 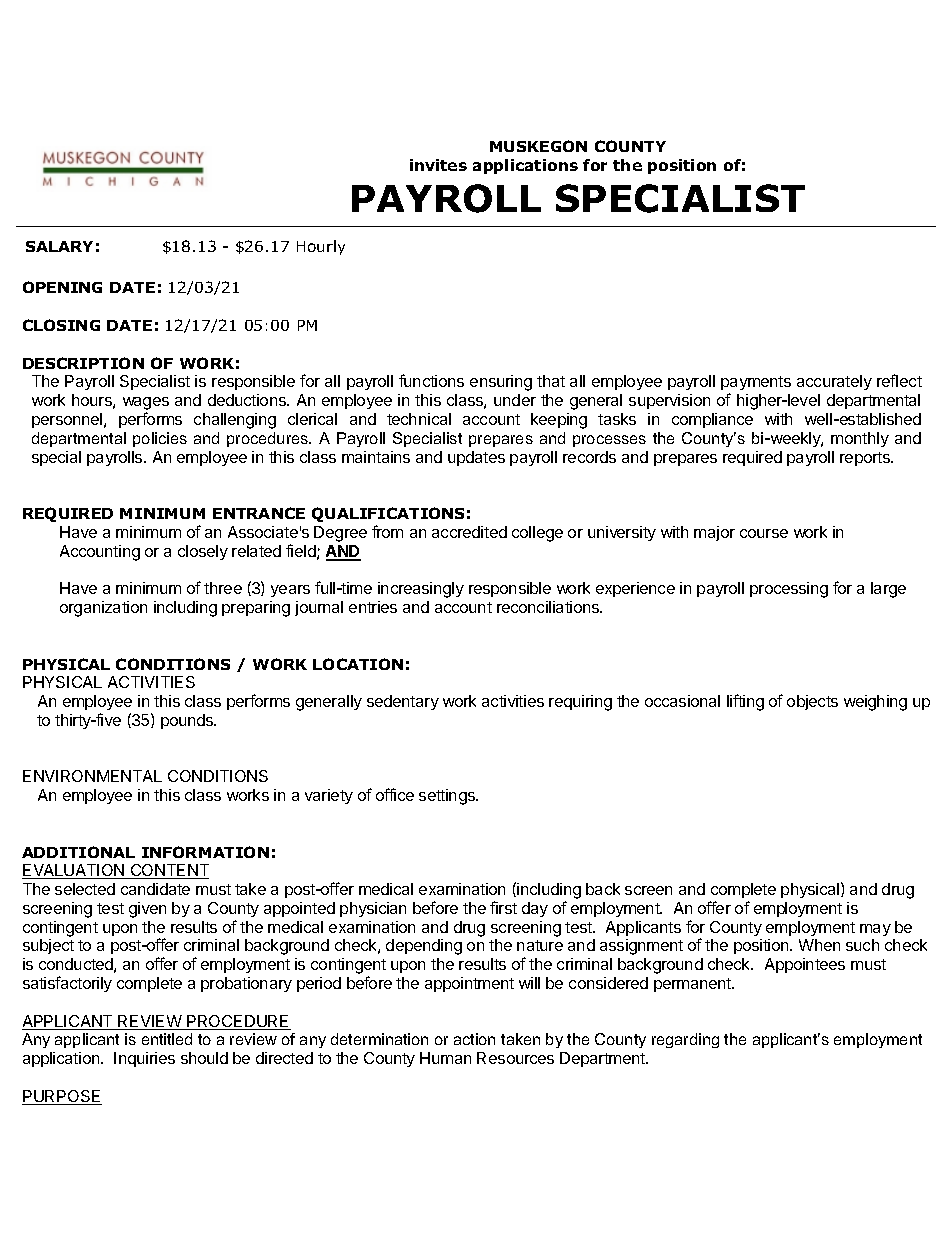 I want to click on regarding, so click(x=685, y=1040).
